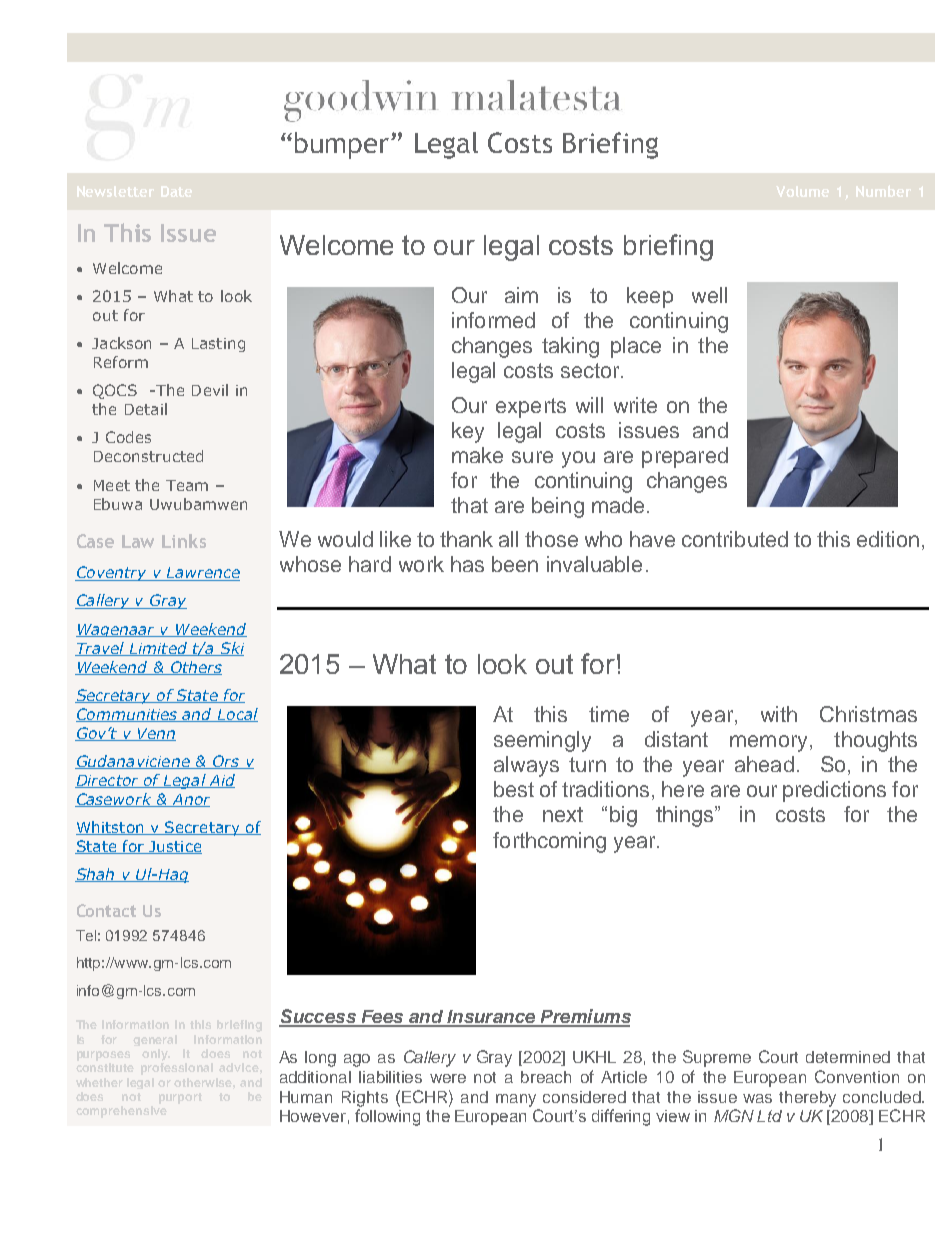 Image resolution: width=952 pixels, height=1233 pixels. Describe the element at coordinates (757, 1098) in the screenshot. I see `was` at that location.
